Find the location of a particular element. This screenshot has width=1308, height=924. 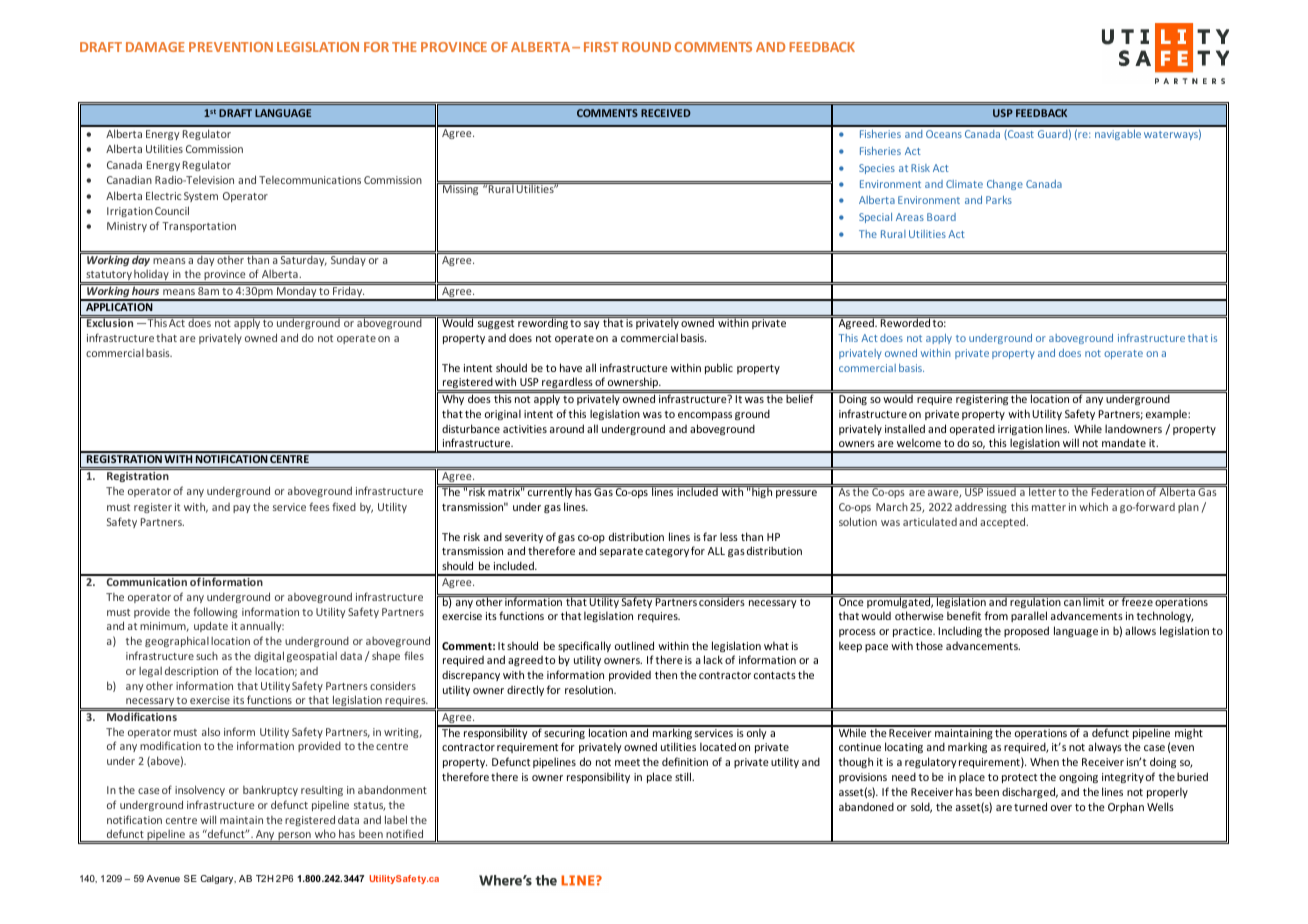

letter is located at coordinates (1042, 491).
